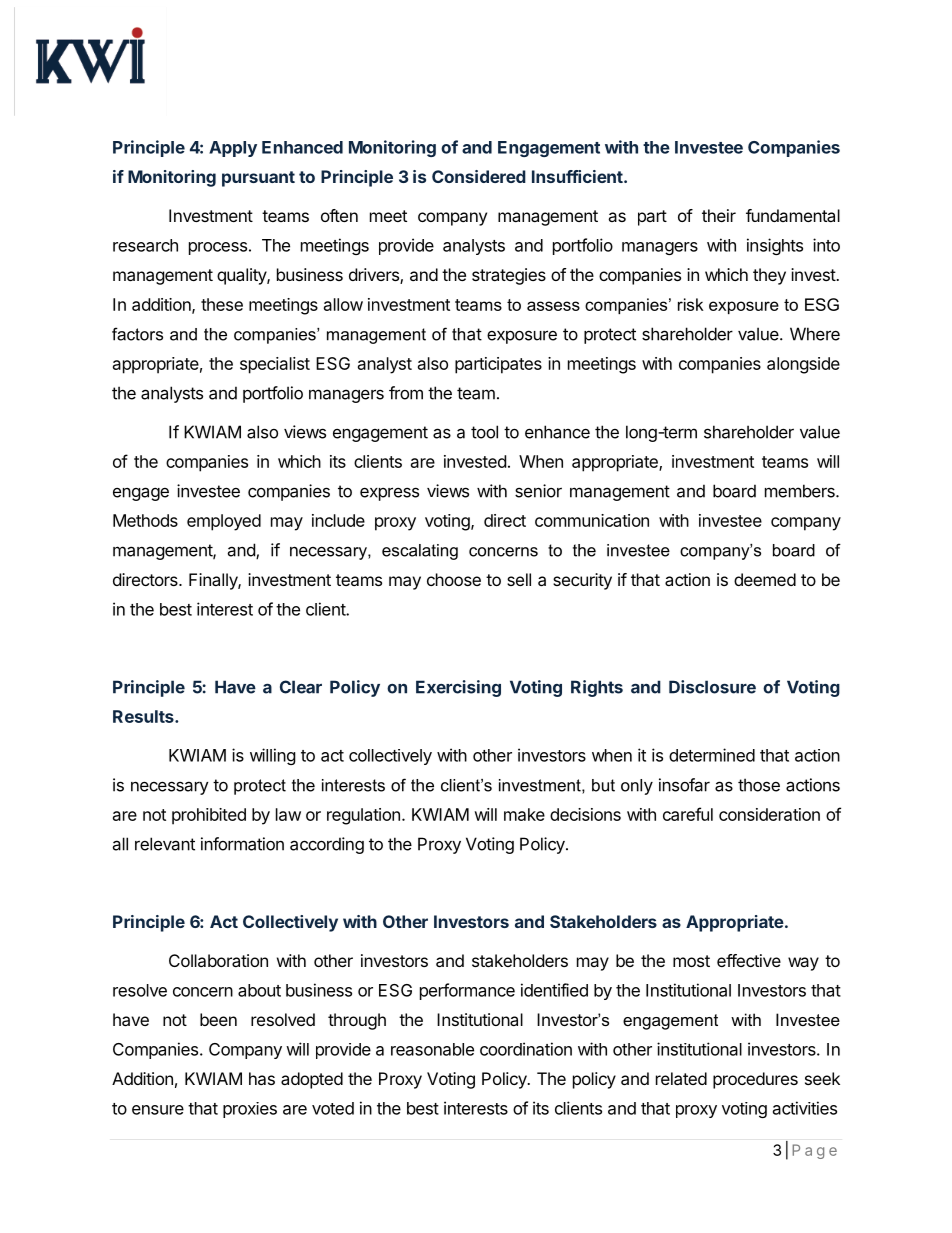  What do you see at coordinates (765, 579) in the page?
I see `deemed` at bounding box center [765, 579].
